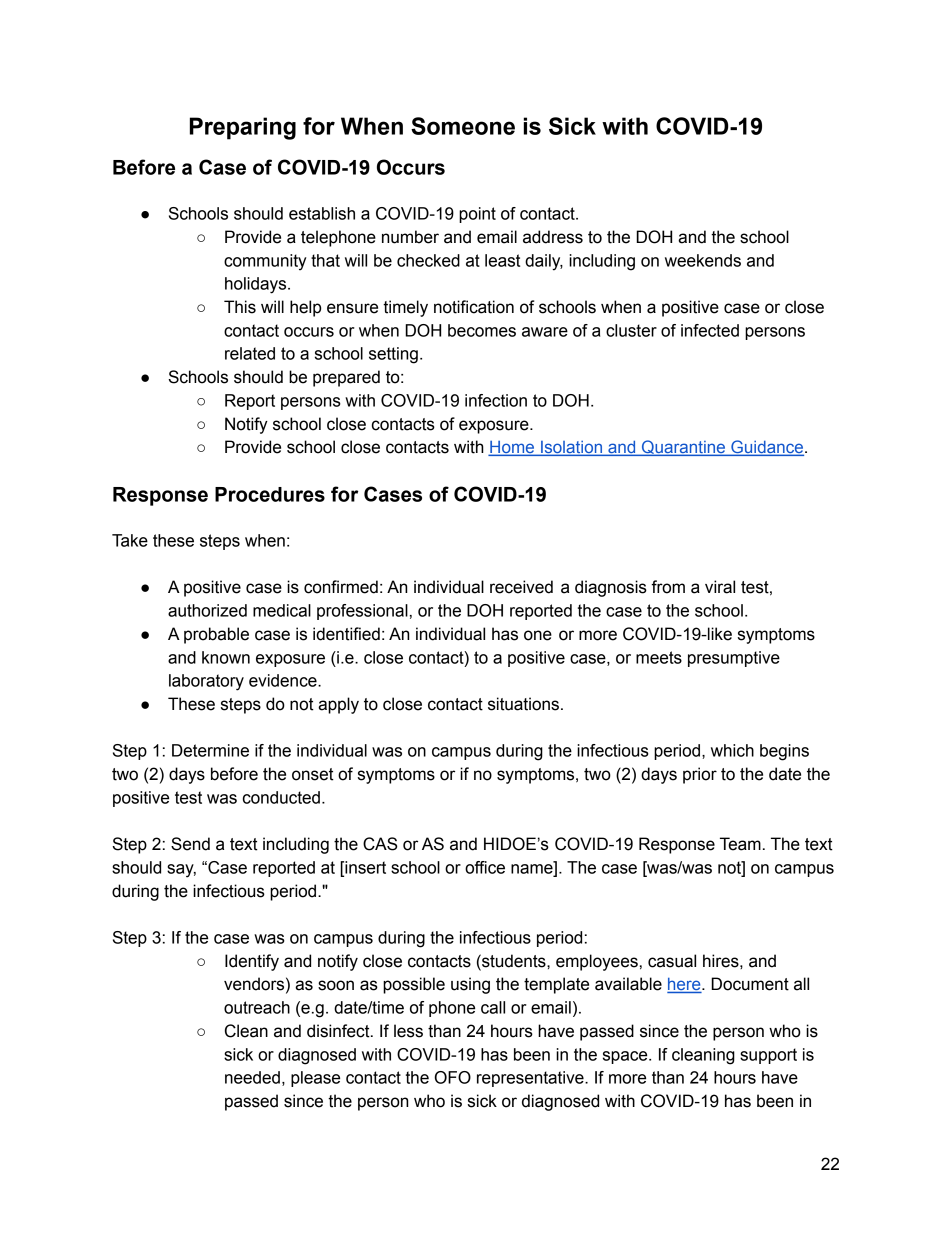 The image size is (952, 1233). What do you see at coordinates (252, 1077) in the screenshot?
I see `needed` at bounding box center [252, 1077].
